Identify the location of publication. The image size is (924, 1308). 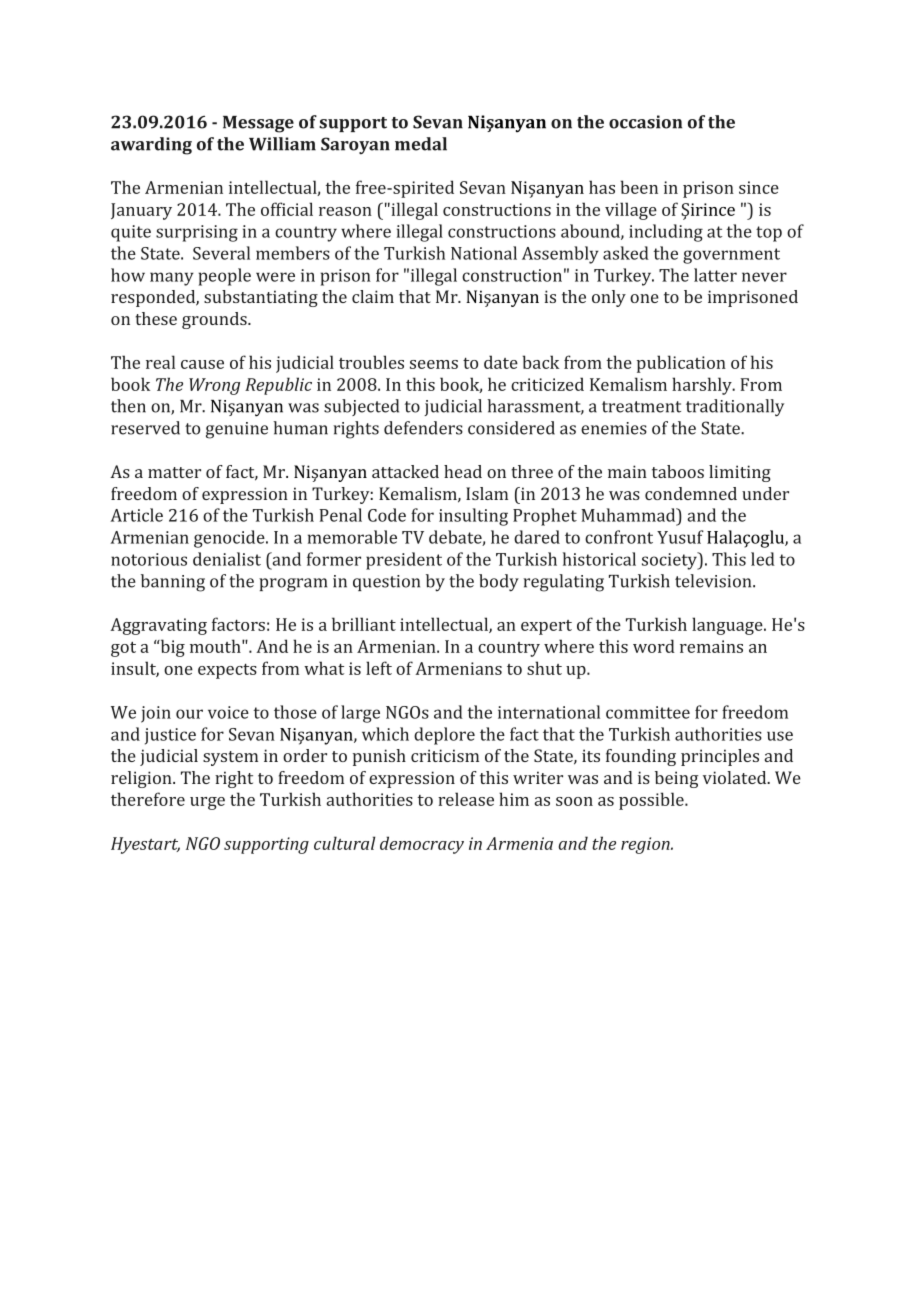
(681, 364).
